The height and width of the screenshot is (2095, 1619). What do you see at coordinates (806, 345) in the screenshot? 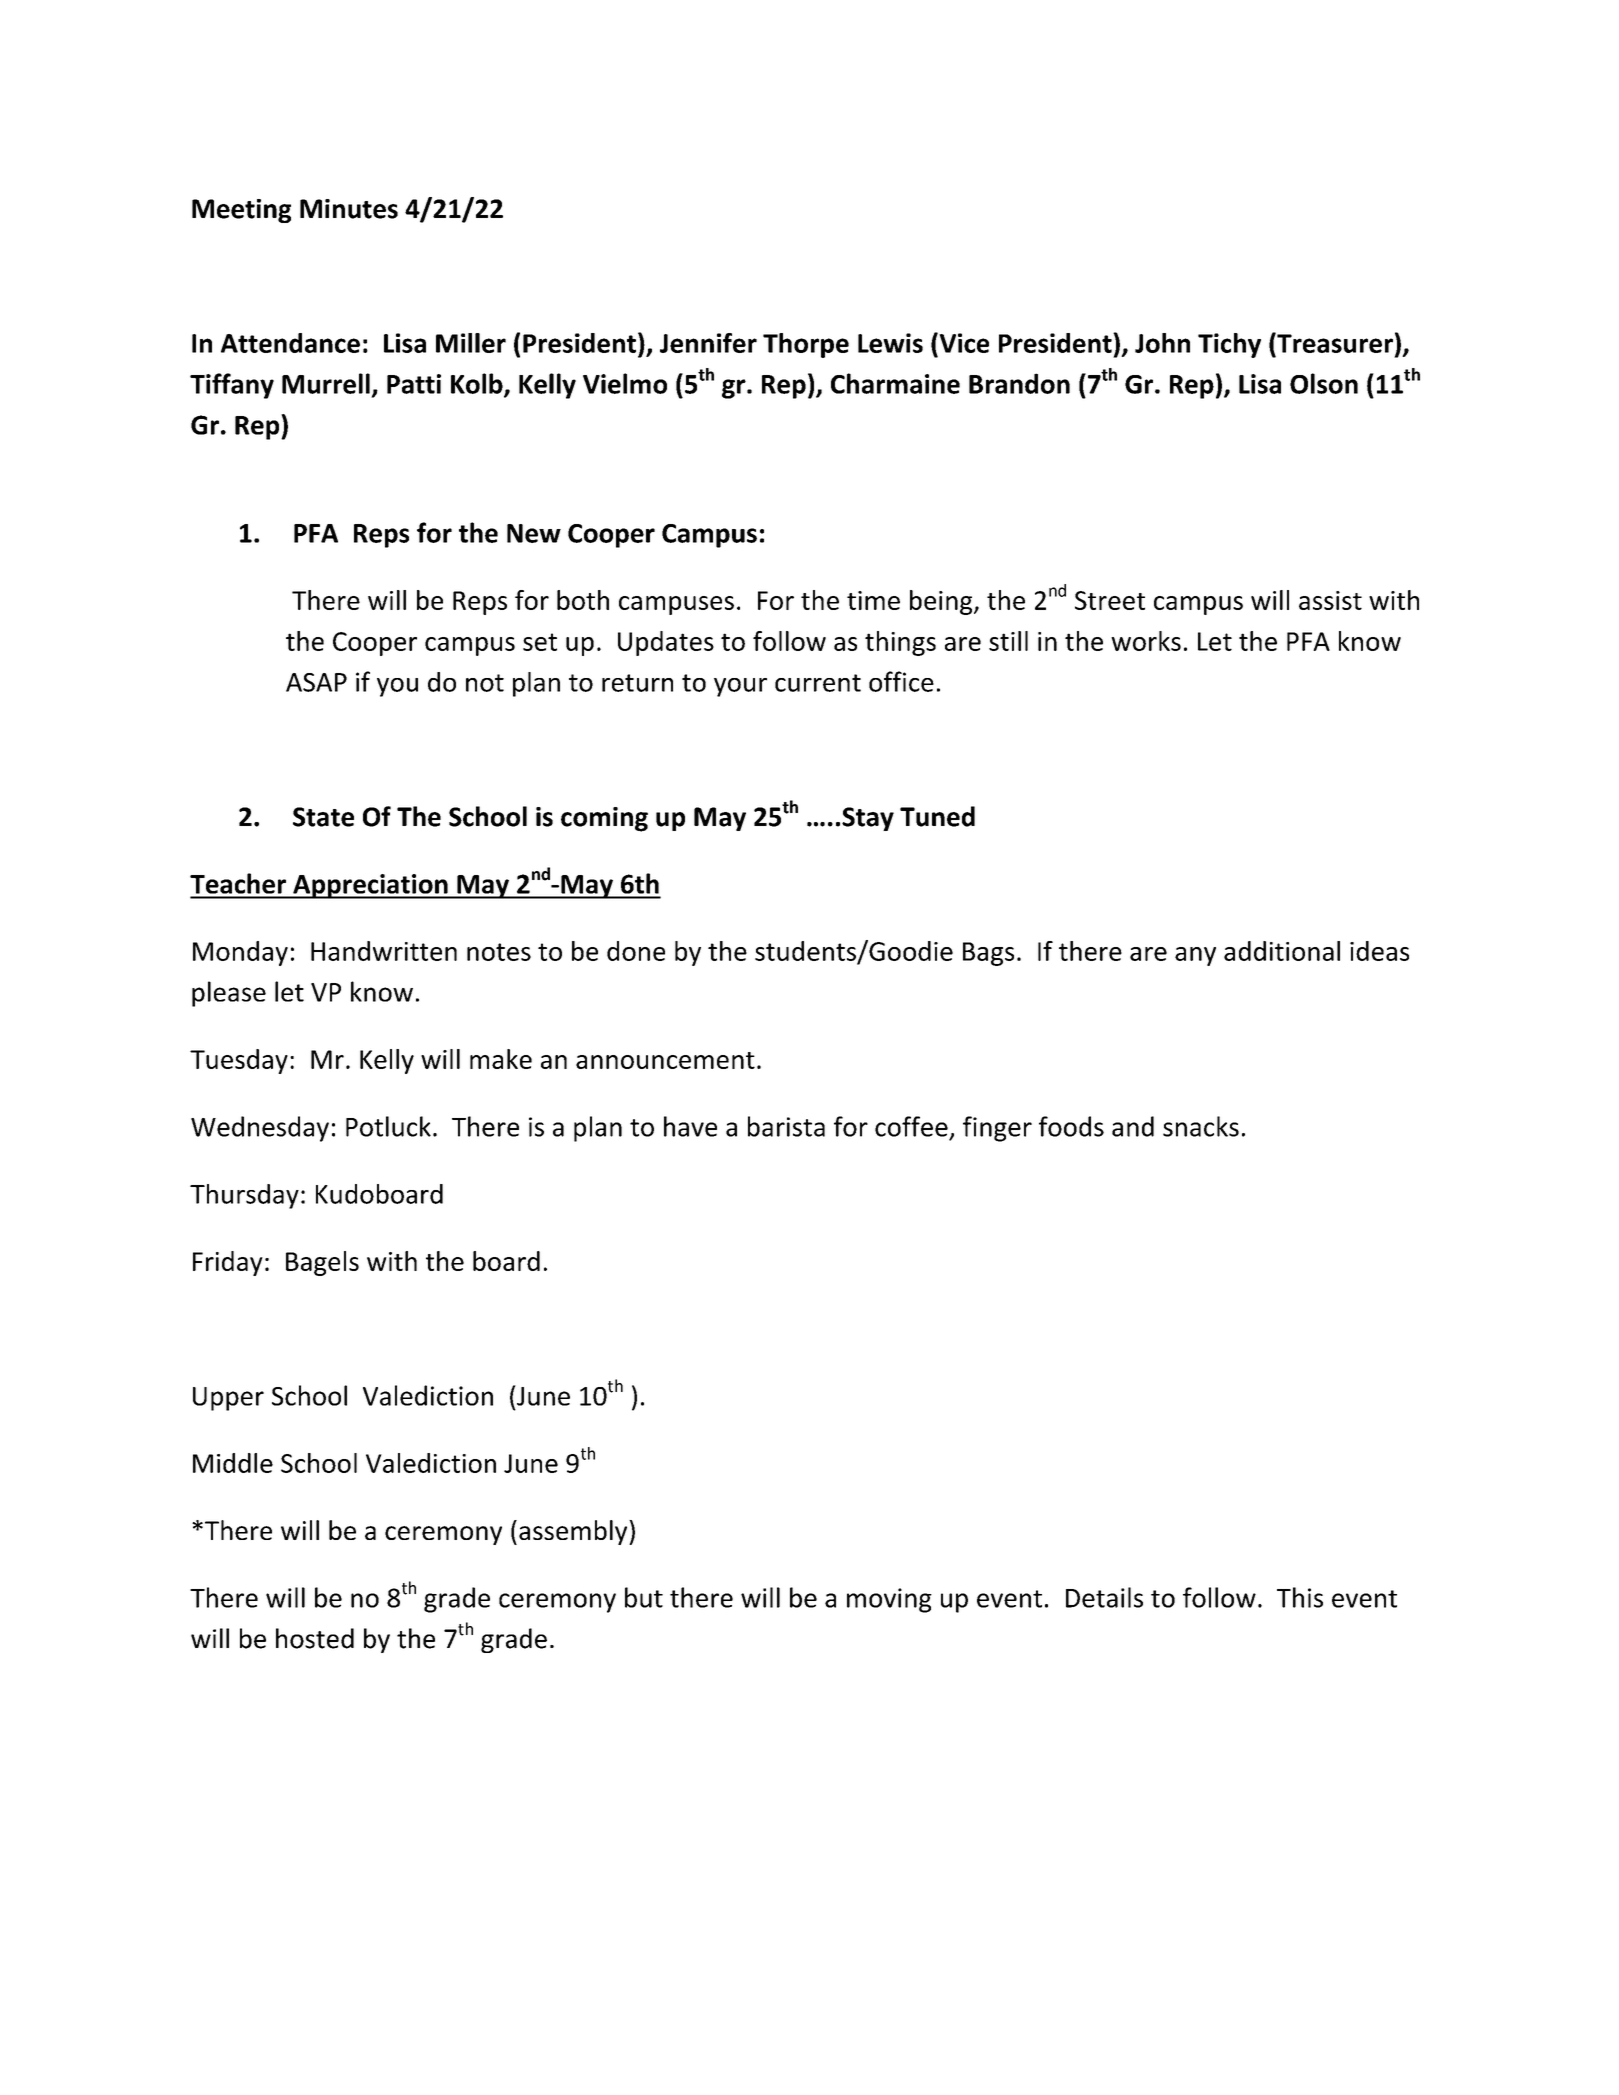
I see `Thorpe` at bounding box center [806, 345].
